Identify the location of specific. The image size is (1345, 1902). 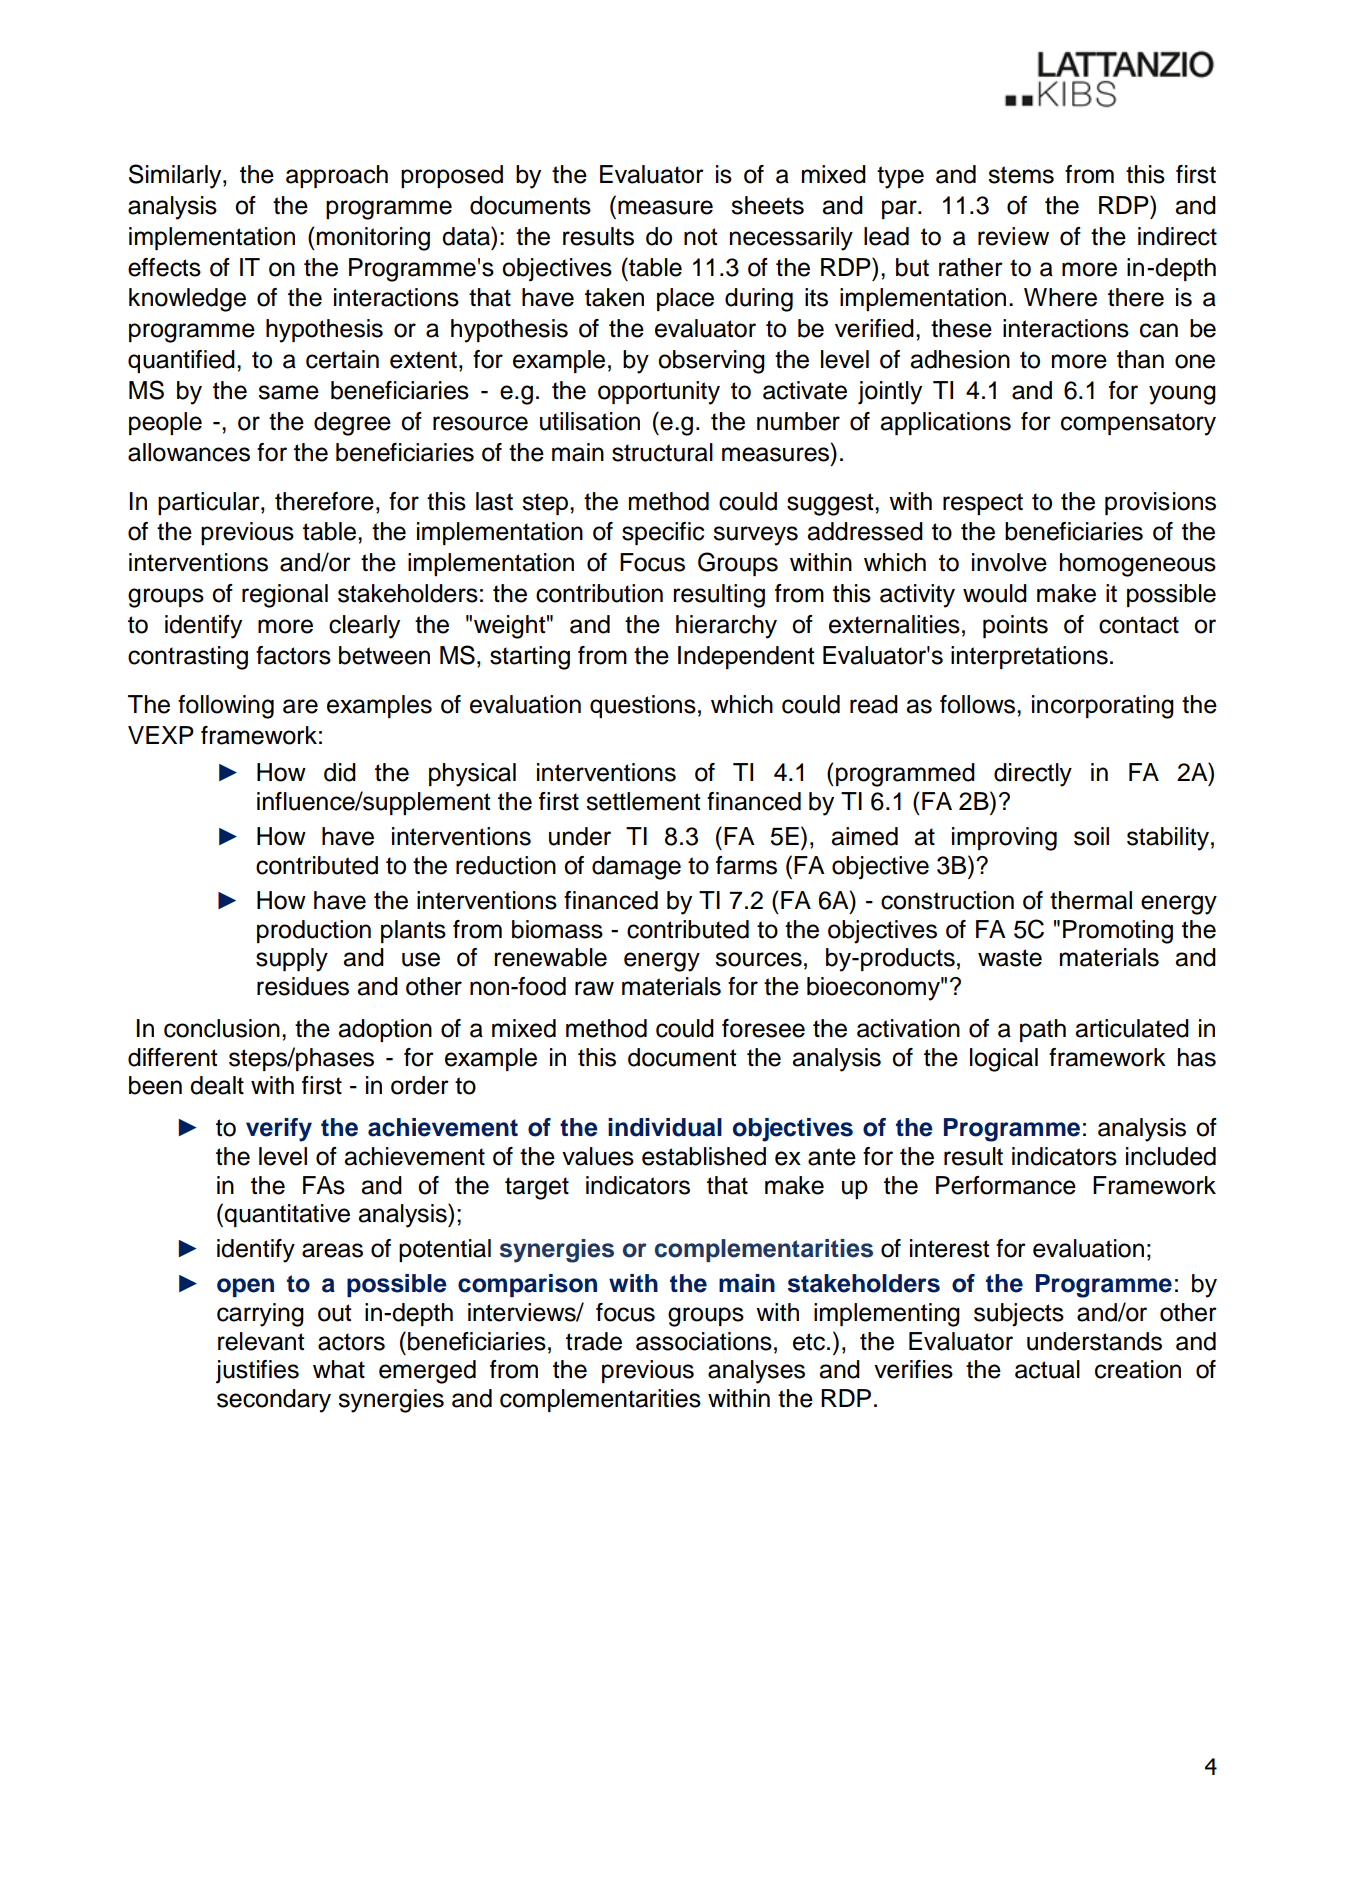
(663, 533).
